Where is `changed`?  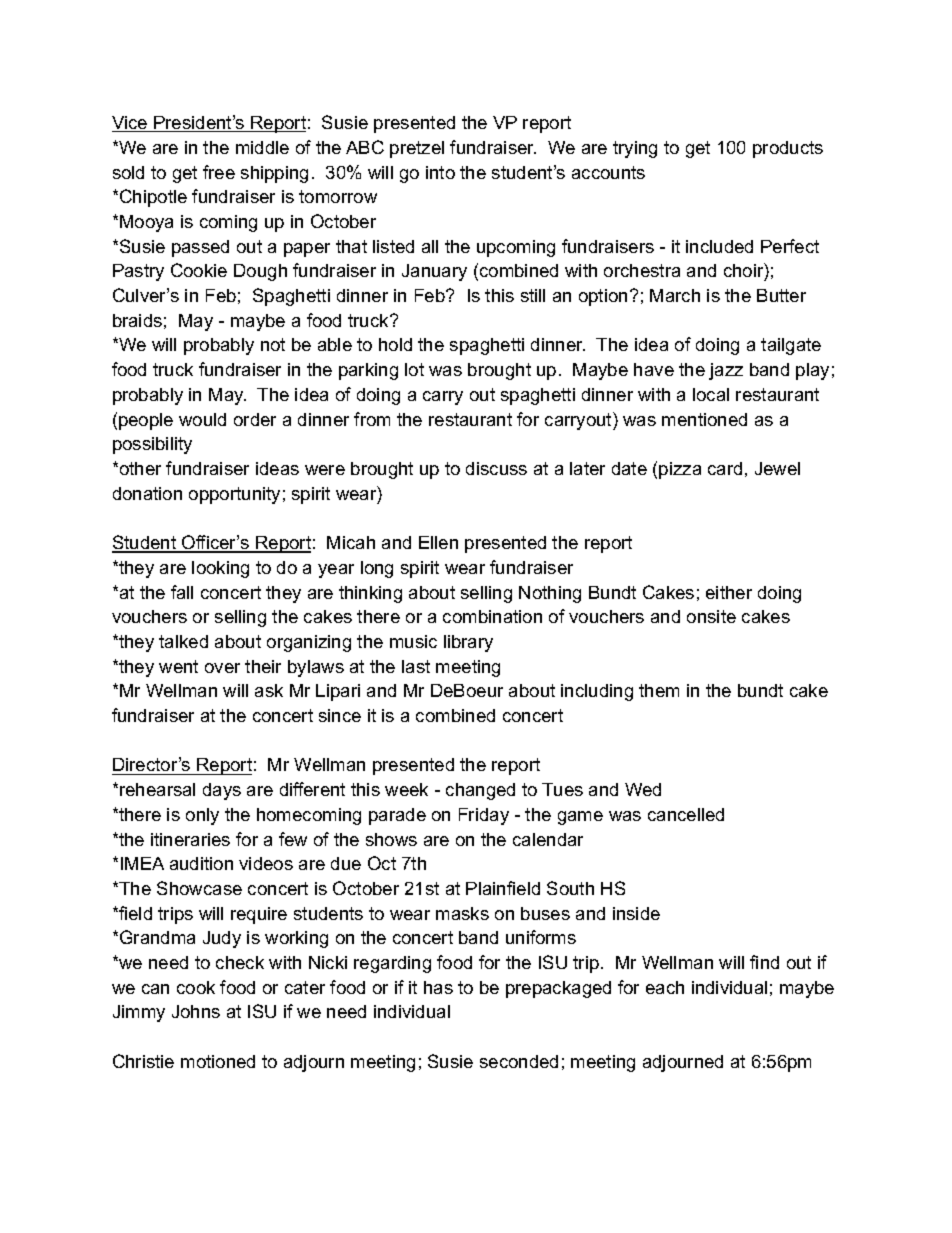
changed is located at coordinates (480, 791).
